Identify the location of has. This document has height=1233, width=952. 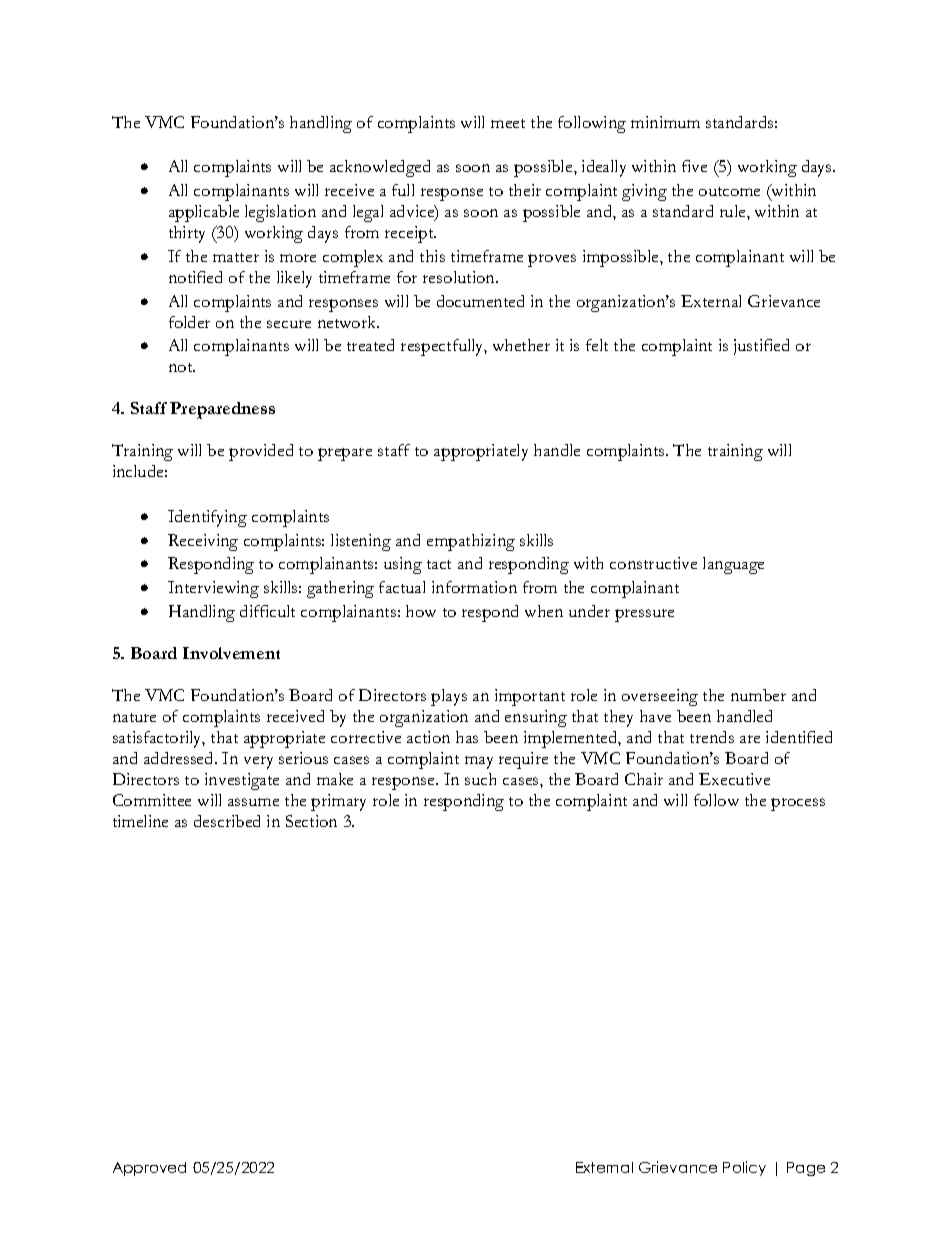
(467, 737).
